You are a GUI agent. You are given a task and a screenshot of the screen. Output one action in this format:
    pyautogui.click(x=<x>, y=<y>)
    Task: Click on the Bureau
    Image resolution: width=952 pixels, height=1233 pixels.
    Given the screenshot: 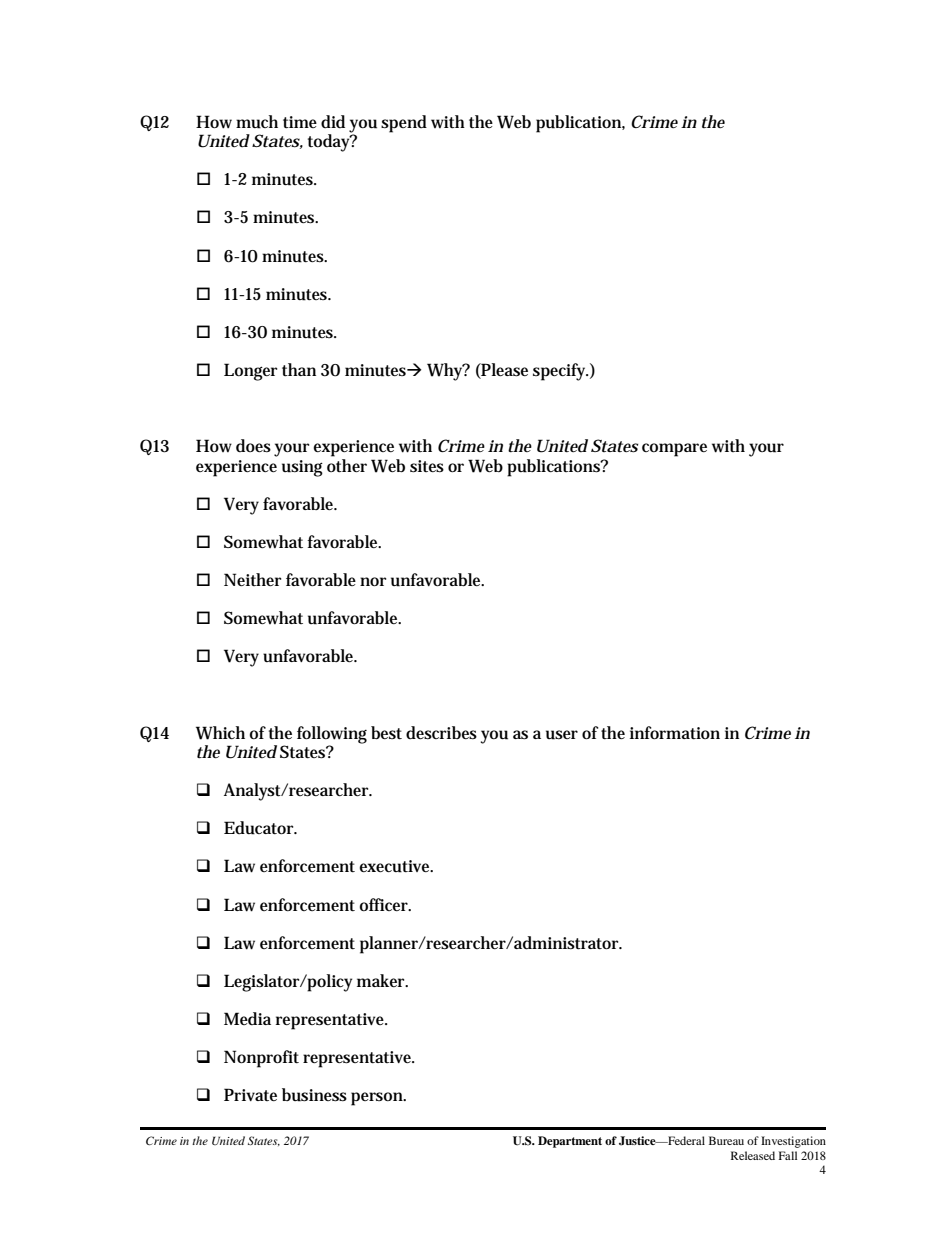 What is the action you would take?
    pyautogui.click(x=726, y=1140)
